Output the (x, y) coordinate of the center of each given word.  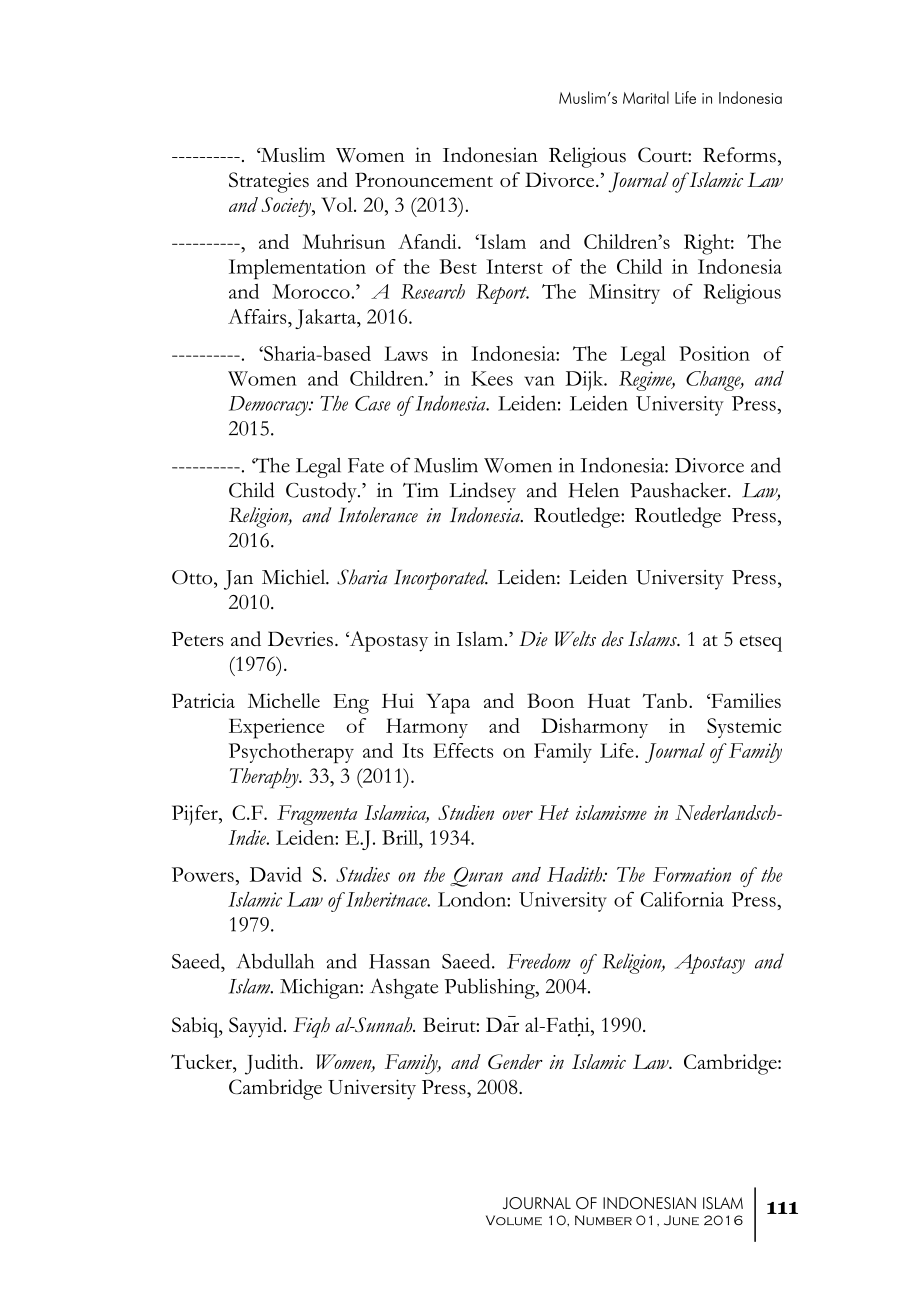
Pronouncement (424, 179)
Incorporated (441, 579)
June (681, 1220)
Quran (476, 877)
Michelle (284, 700)
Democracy (270, 406)
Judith (273, 1064)
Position (714, 353)
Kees (492, 378)
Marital (646, 97)
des (613, 639)
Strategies (269, 182)
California (682, 899)
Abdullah (275, 961)
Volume (514, 1220)
